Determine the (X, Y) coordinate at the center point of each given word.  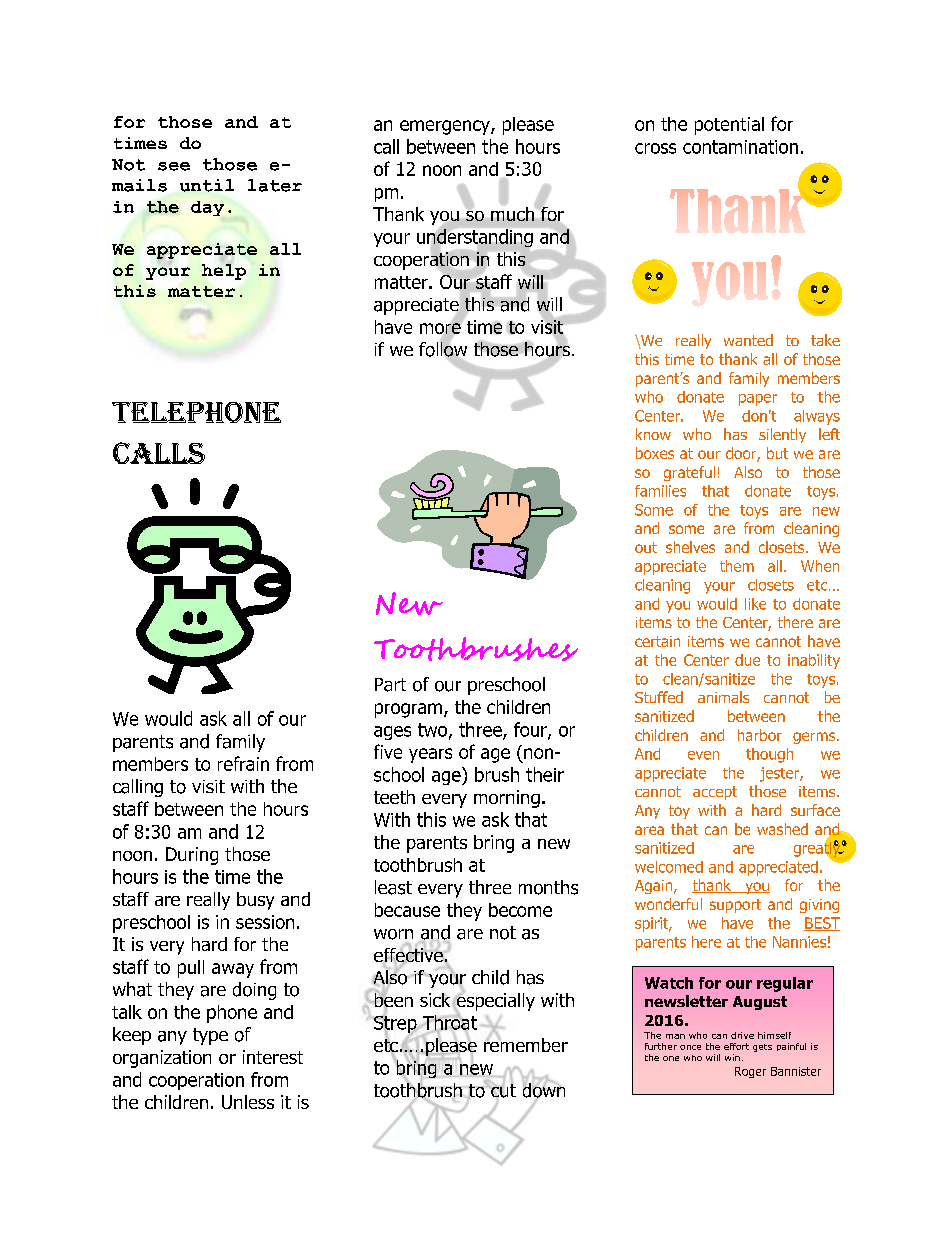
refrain (243, 763)
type (210, 1036)
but (777, 453)
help (224, 272)
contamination (740, 147)
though (769, 755)
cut (502, 1091)
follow (443, 349)
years (430, 755)
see (174, 166)
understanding (475, 238)
